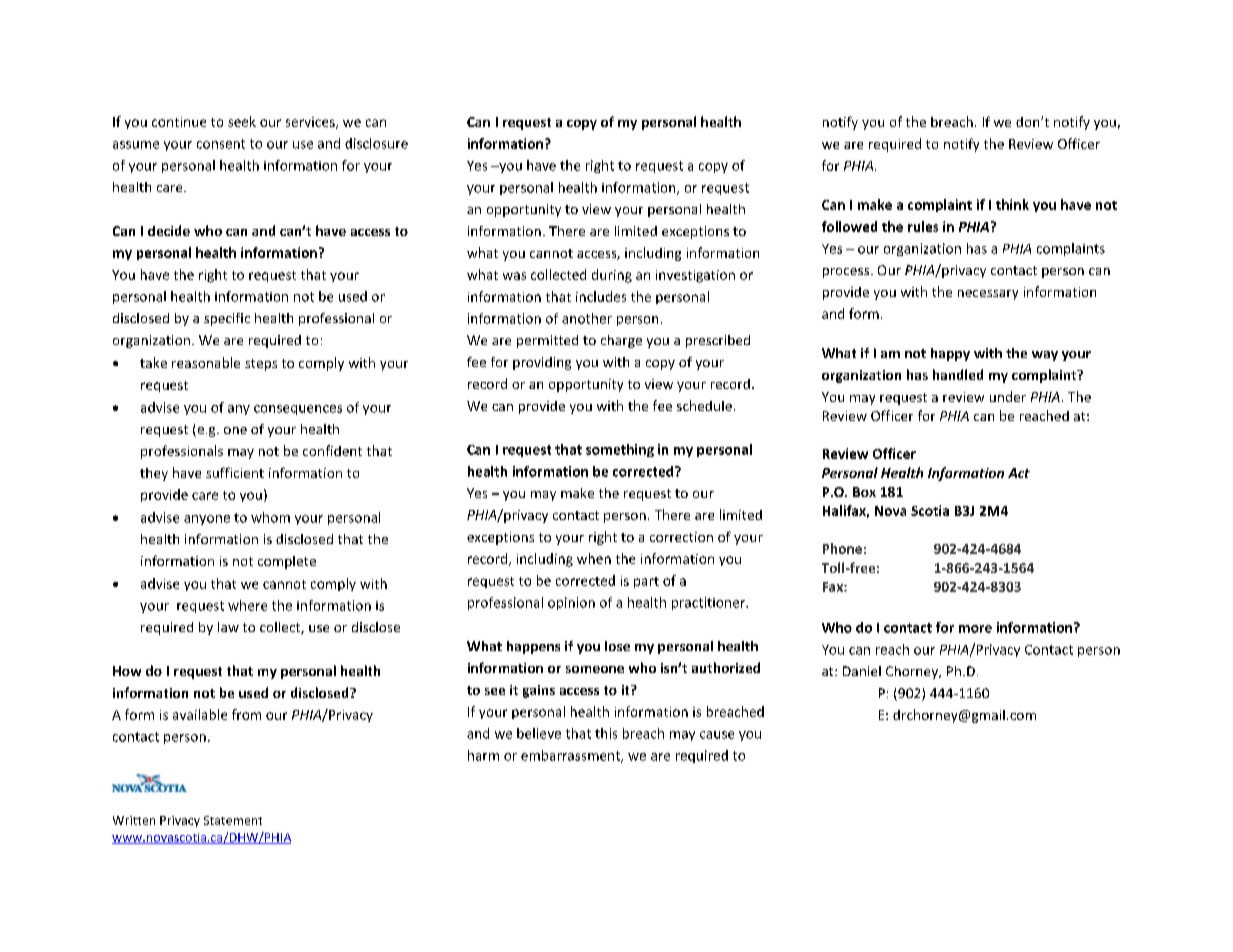 This screenshot has height=952, width=1233. What do you see at coordinates (221, 144) in the screenshot?
I see `consent` at bounding box center [221, 144].
